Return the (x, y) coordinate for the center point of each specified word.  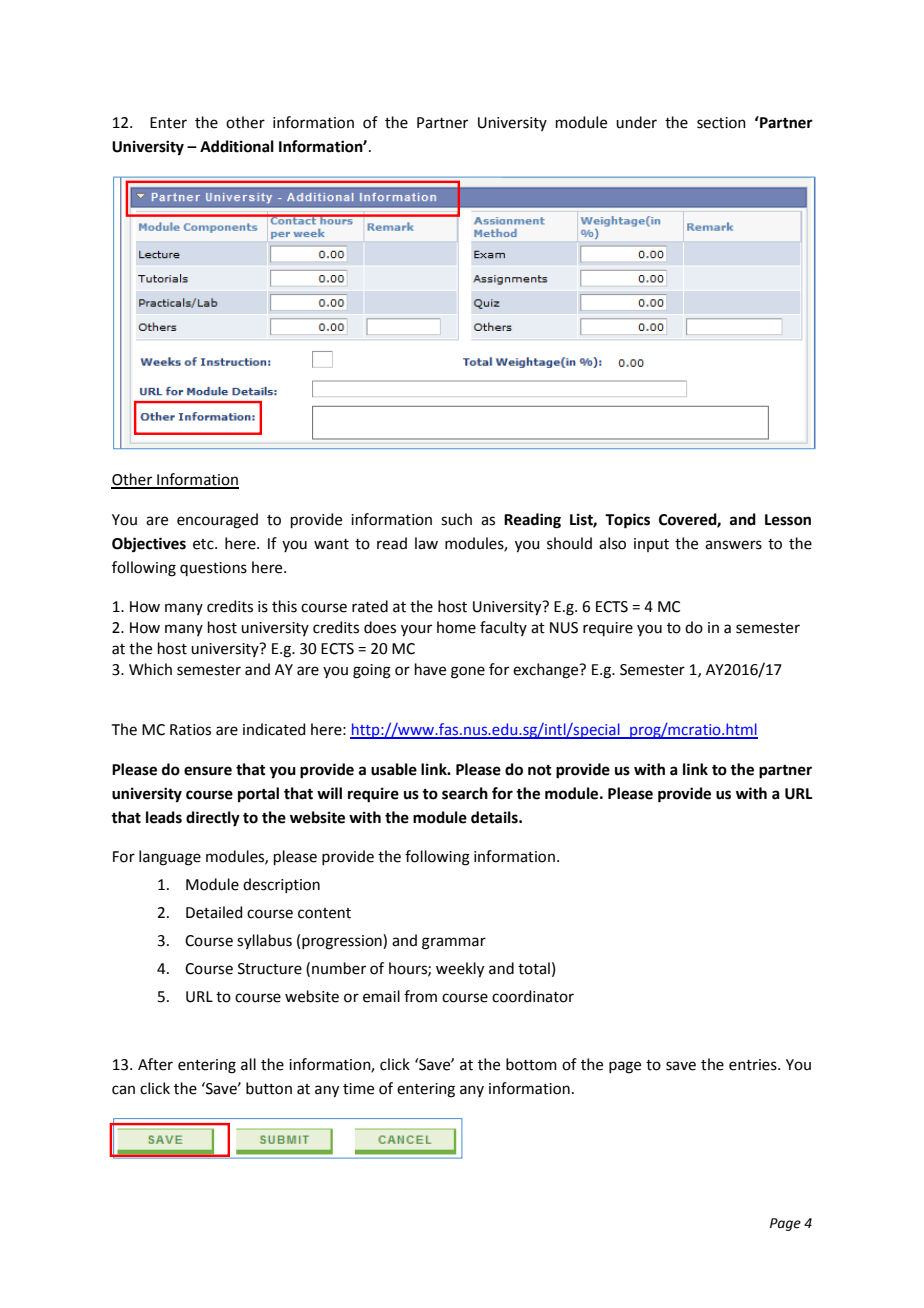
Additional (237, 146)
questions (213, 569)
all (248, 1064)
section (721, 123)
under (636, 122)
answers (733, 545)
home (456, 627)
